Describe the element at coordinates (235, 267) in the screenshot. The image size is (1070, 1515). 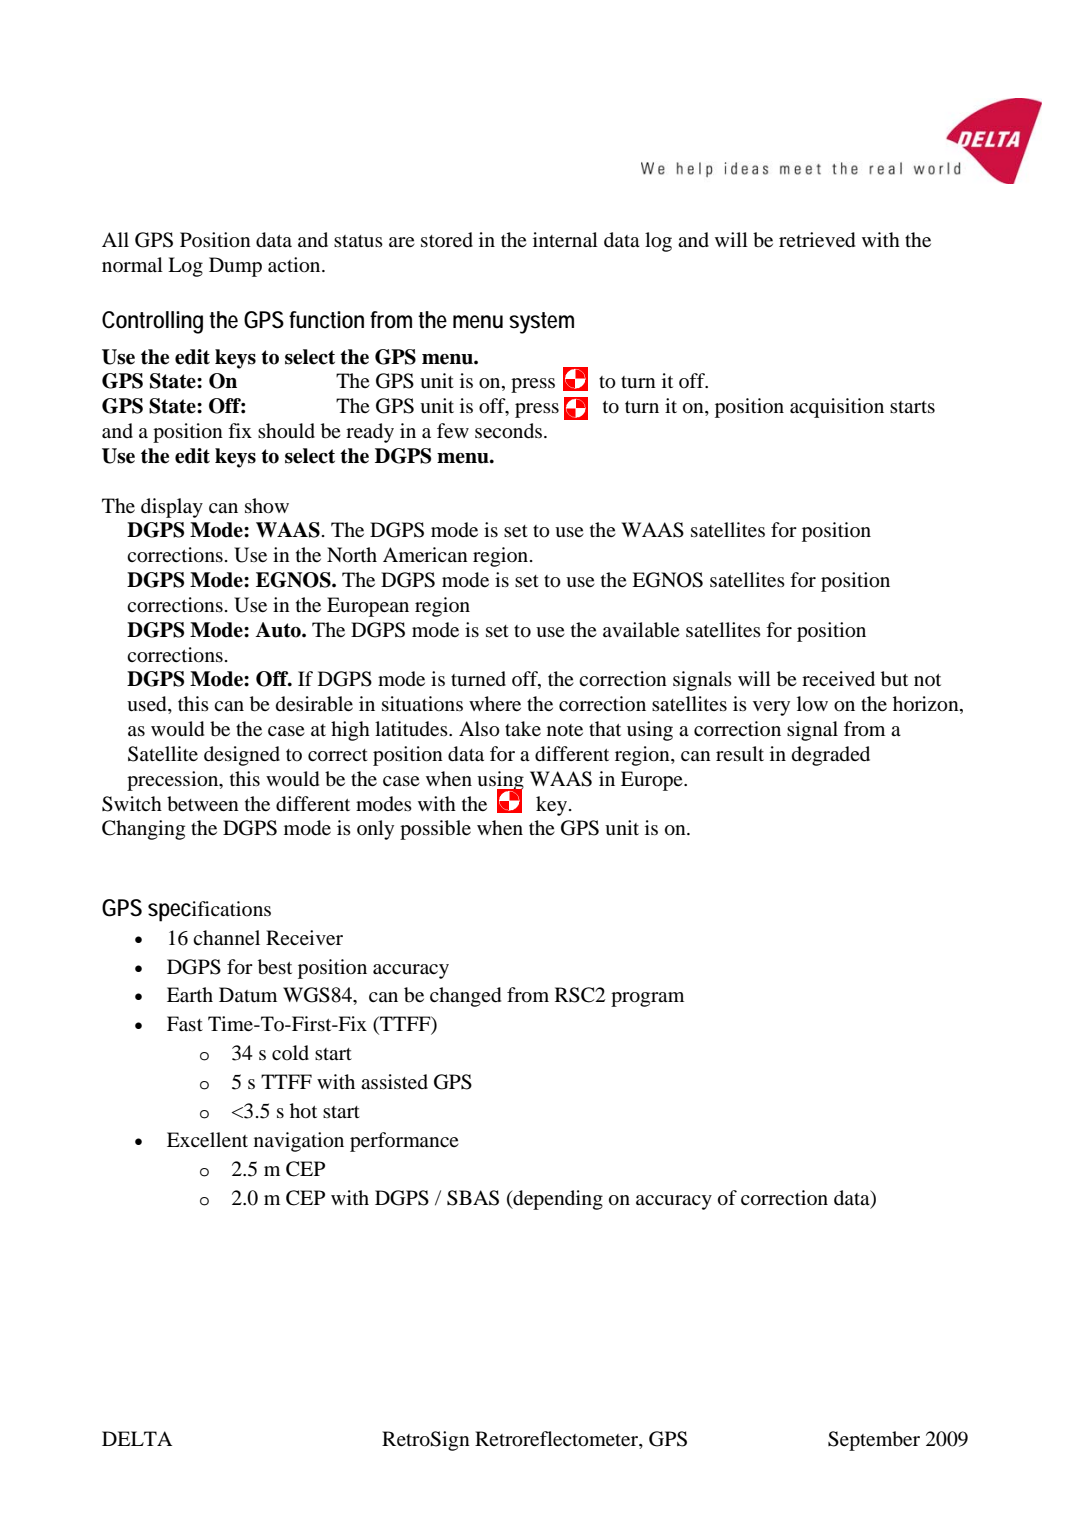
I see `Dump` at that location.
